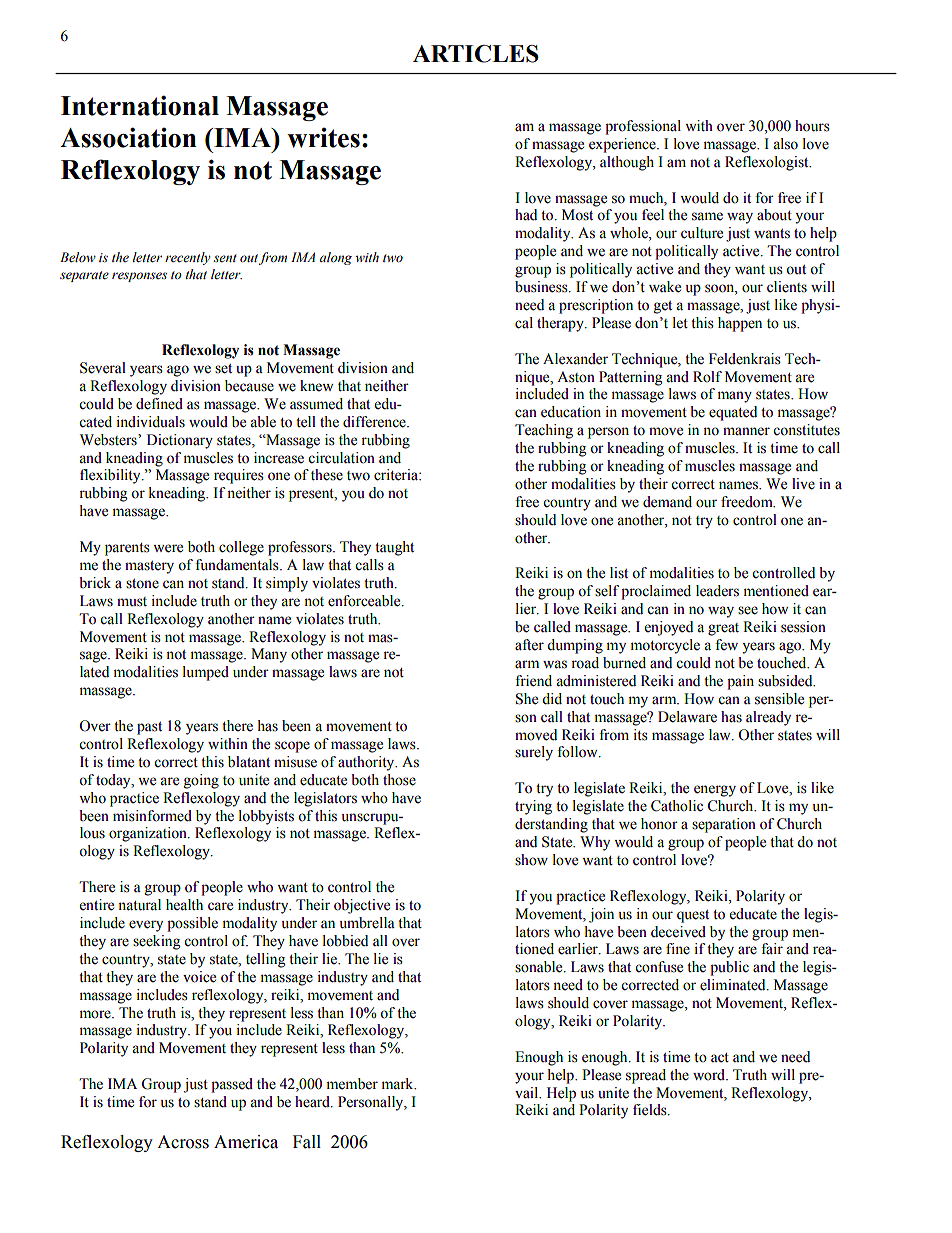  What do you see at coordinates (643, 127) in the page?
I see `professional` at bounding box center [643, 127].
